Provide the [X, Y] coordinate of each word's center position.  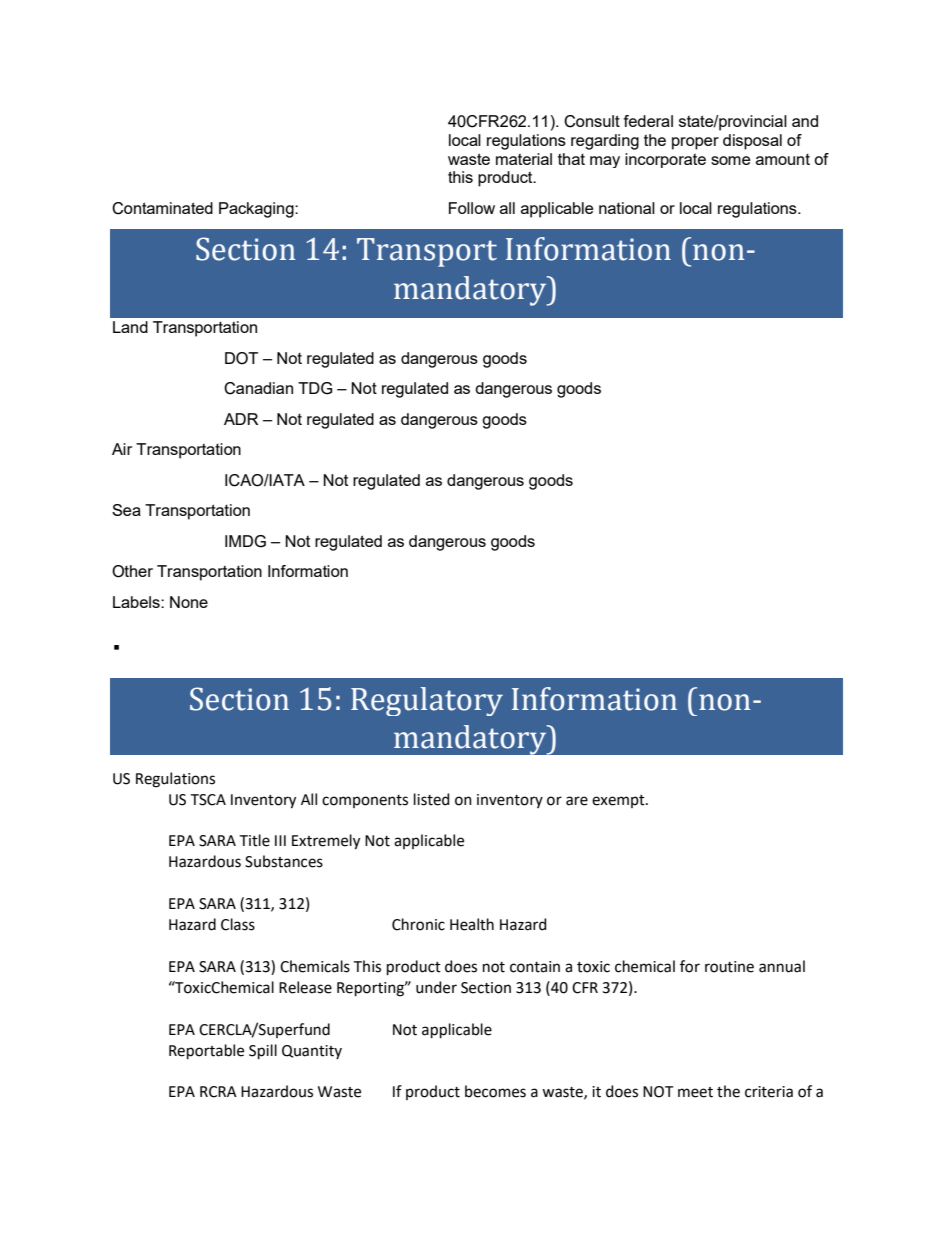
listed [432, 799]
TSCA [208, 800]
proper [695, 143]
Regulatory [427, 701]
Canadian [258, 388]
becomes [495, 1091]
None [189, 602]
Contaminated [162, 208]
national [627, 208]
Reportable [206, 1051]
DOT [241, 358]
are [577, 801]
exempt [619, 801]
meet [695, 1092]
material [524, 159]
